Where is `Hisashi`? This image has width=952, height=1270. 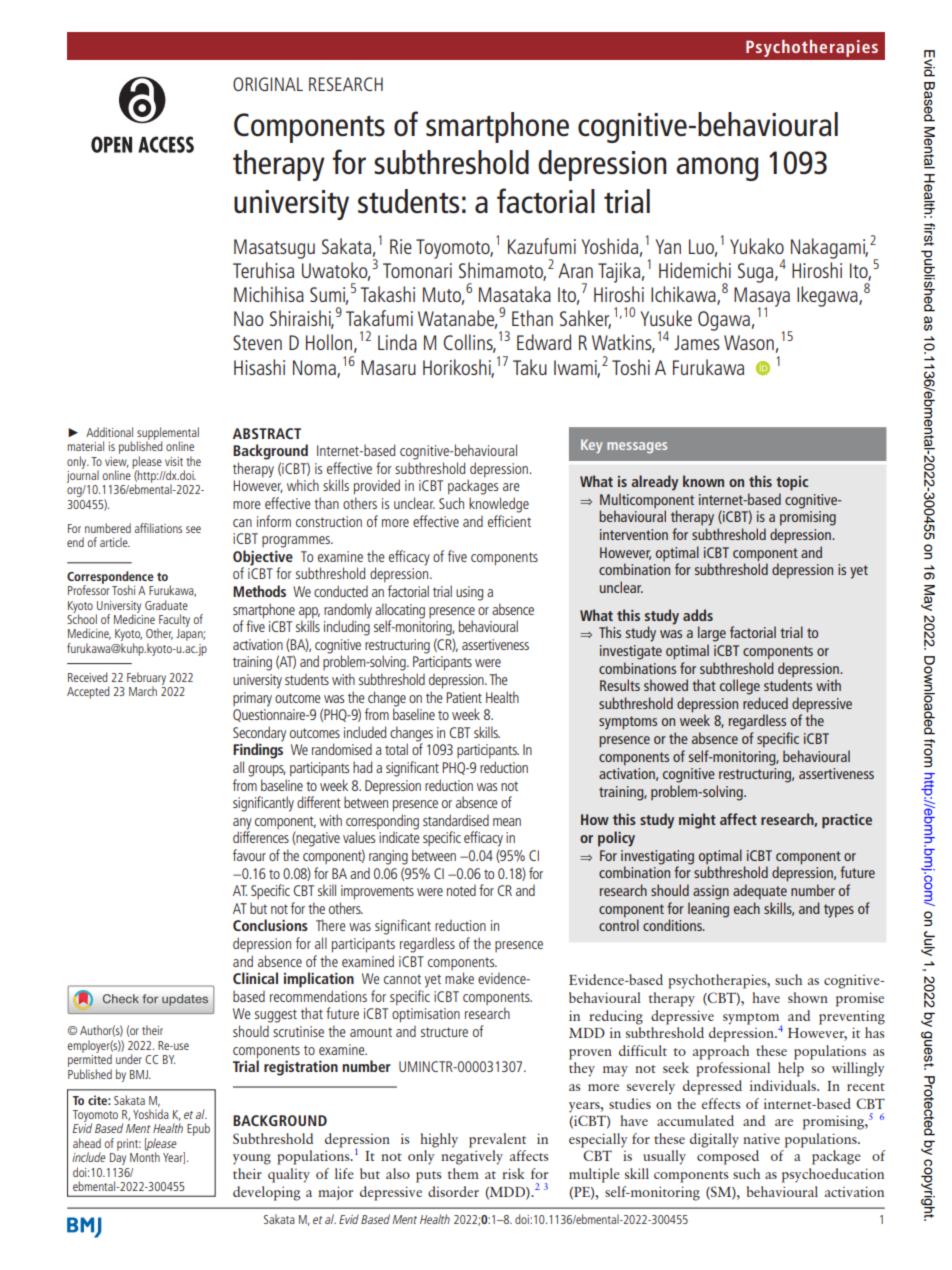
Hisashi is located at coordinates (259, 367).
